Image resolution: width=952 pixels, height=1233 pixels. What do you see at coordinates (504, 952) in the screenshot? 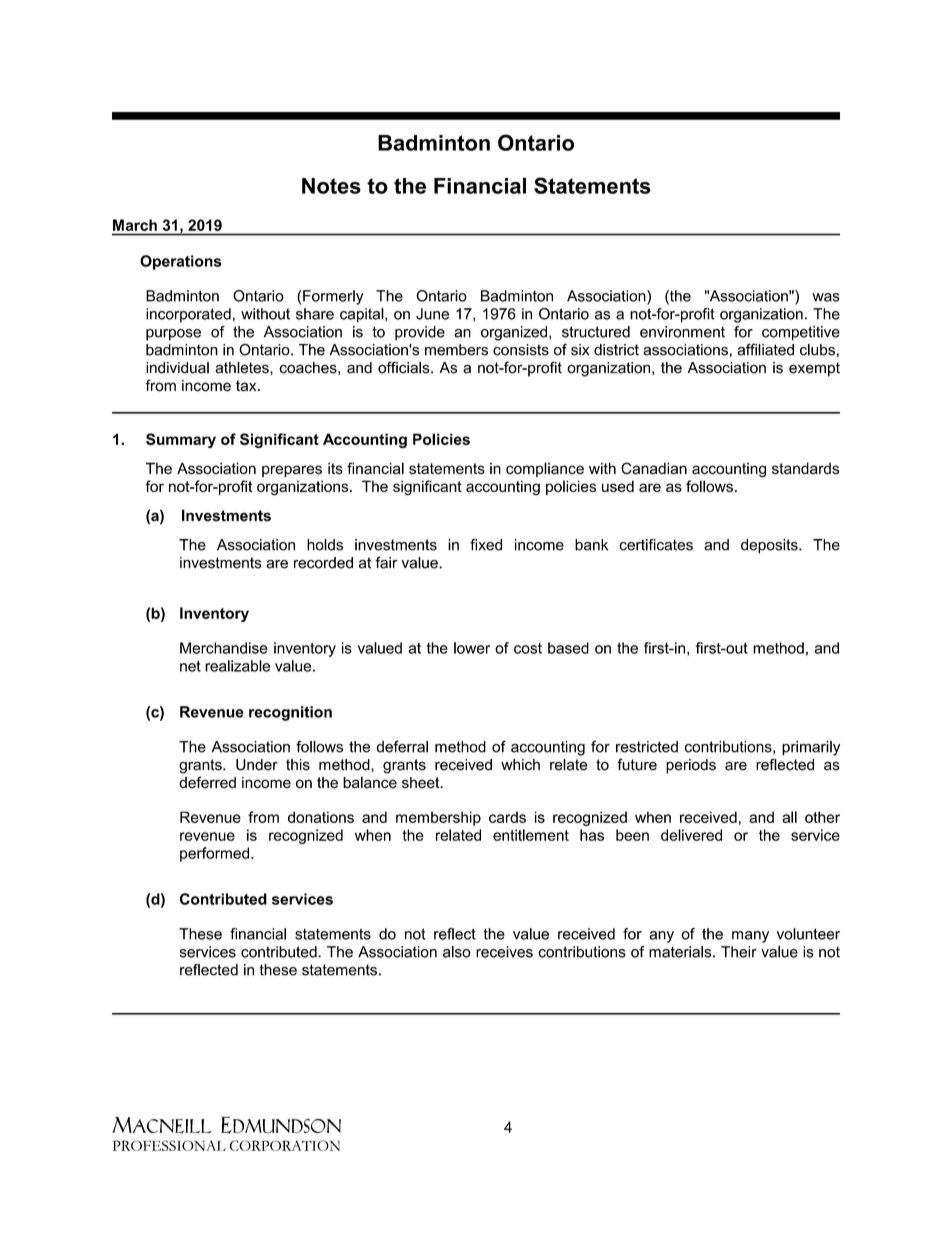
I see `receives` at bounding box center [504, 952].
